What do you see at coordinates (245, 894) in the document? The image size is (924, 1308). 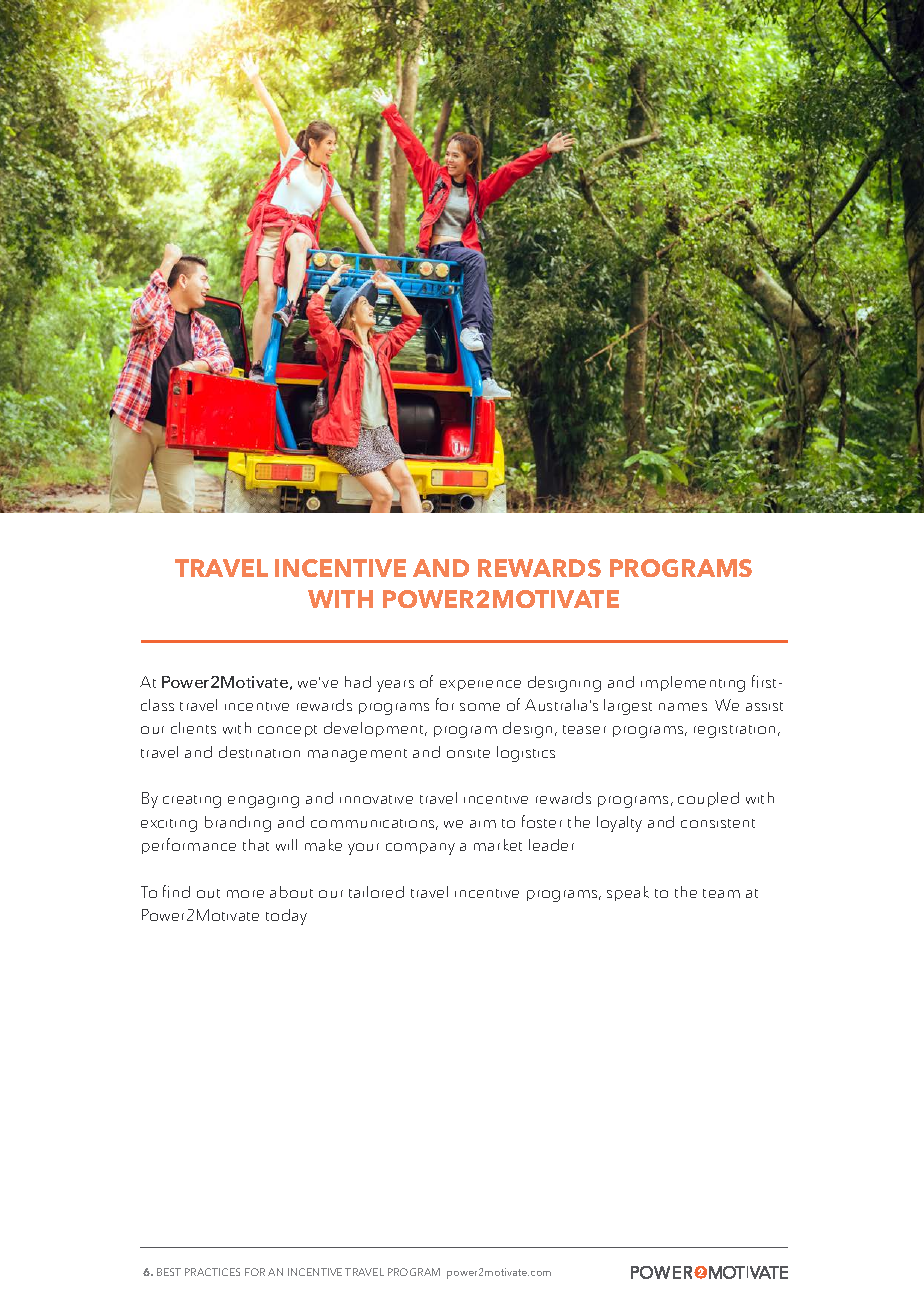 I see `more` at bounding box center [245, 894].
